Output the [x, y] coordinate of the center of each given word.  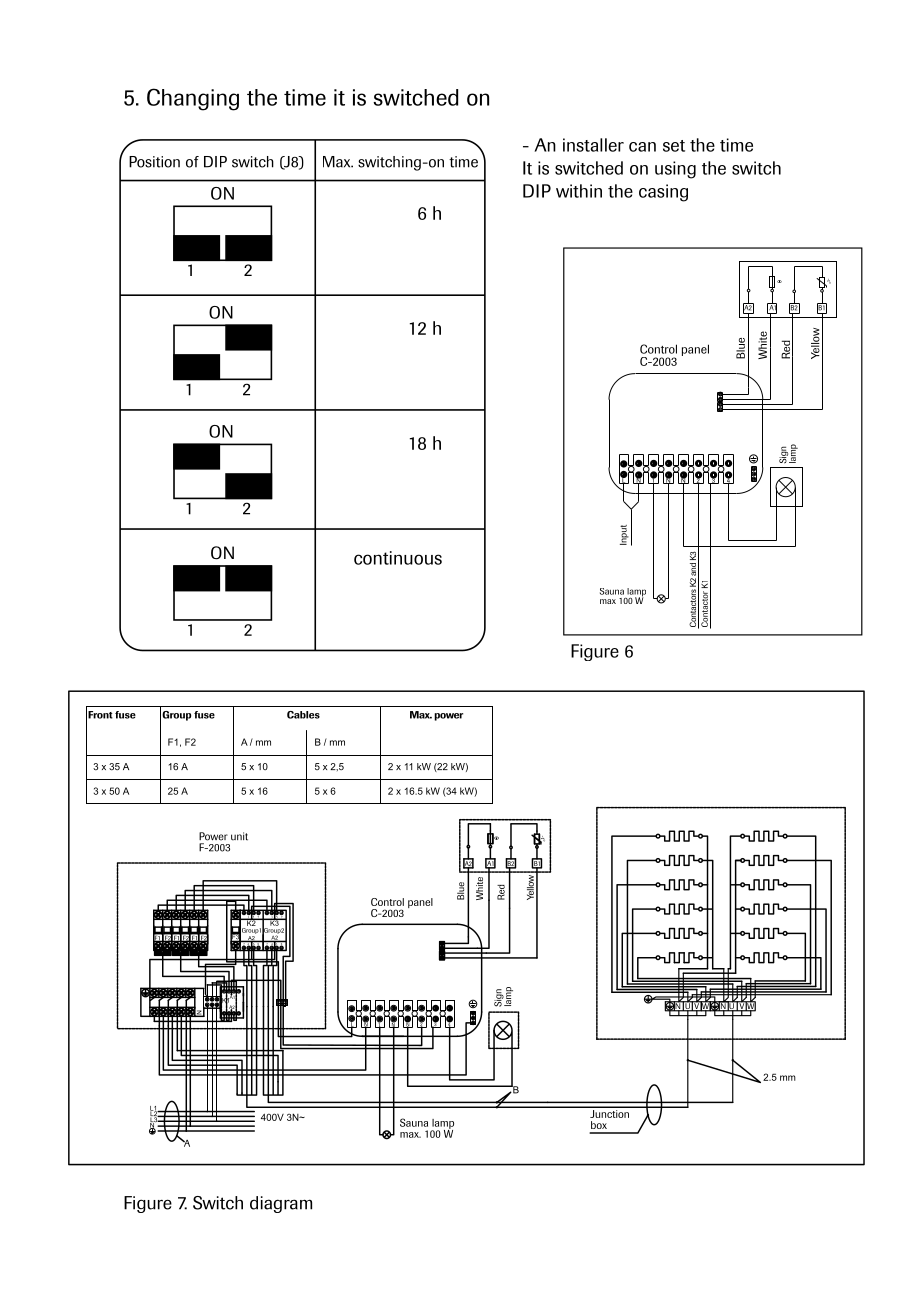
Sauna [612, 591]
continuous [398, 558]
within [579, 191]
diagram [281, 1204]
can [642, 147]
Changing [193, 99]
